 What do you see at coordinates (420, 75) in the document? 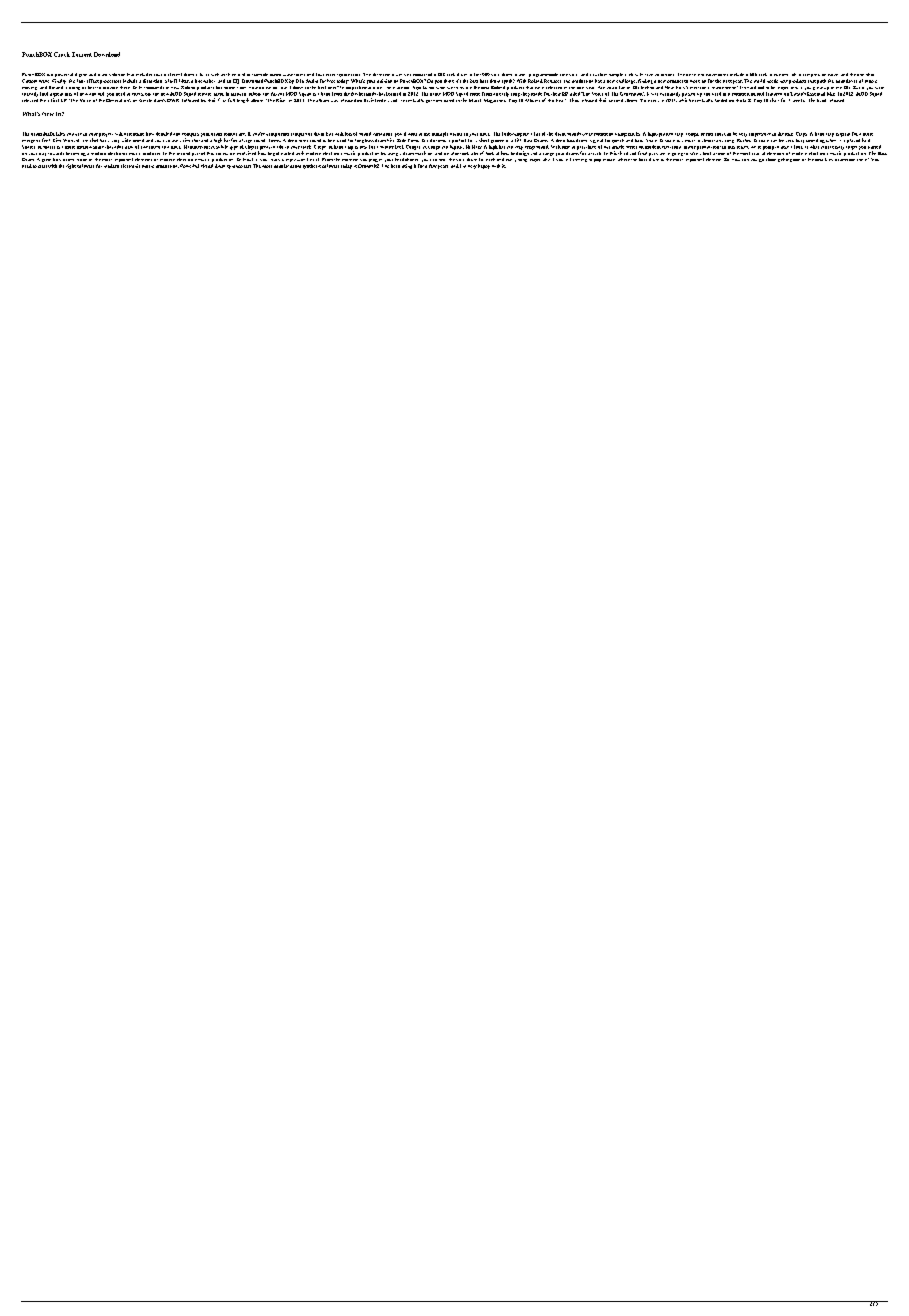
I see `consist` at bounding box center [420, 75].
